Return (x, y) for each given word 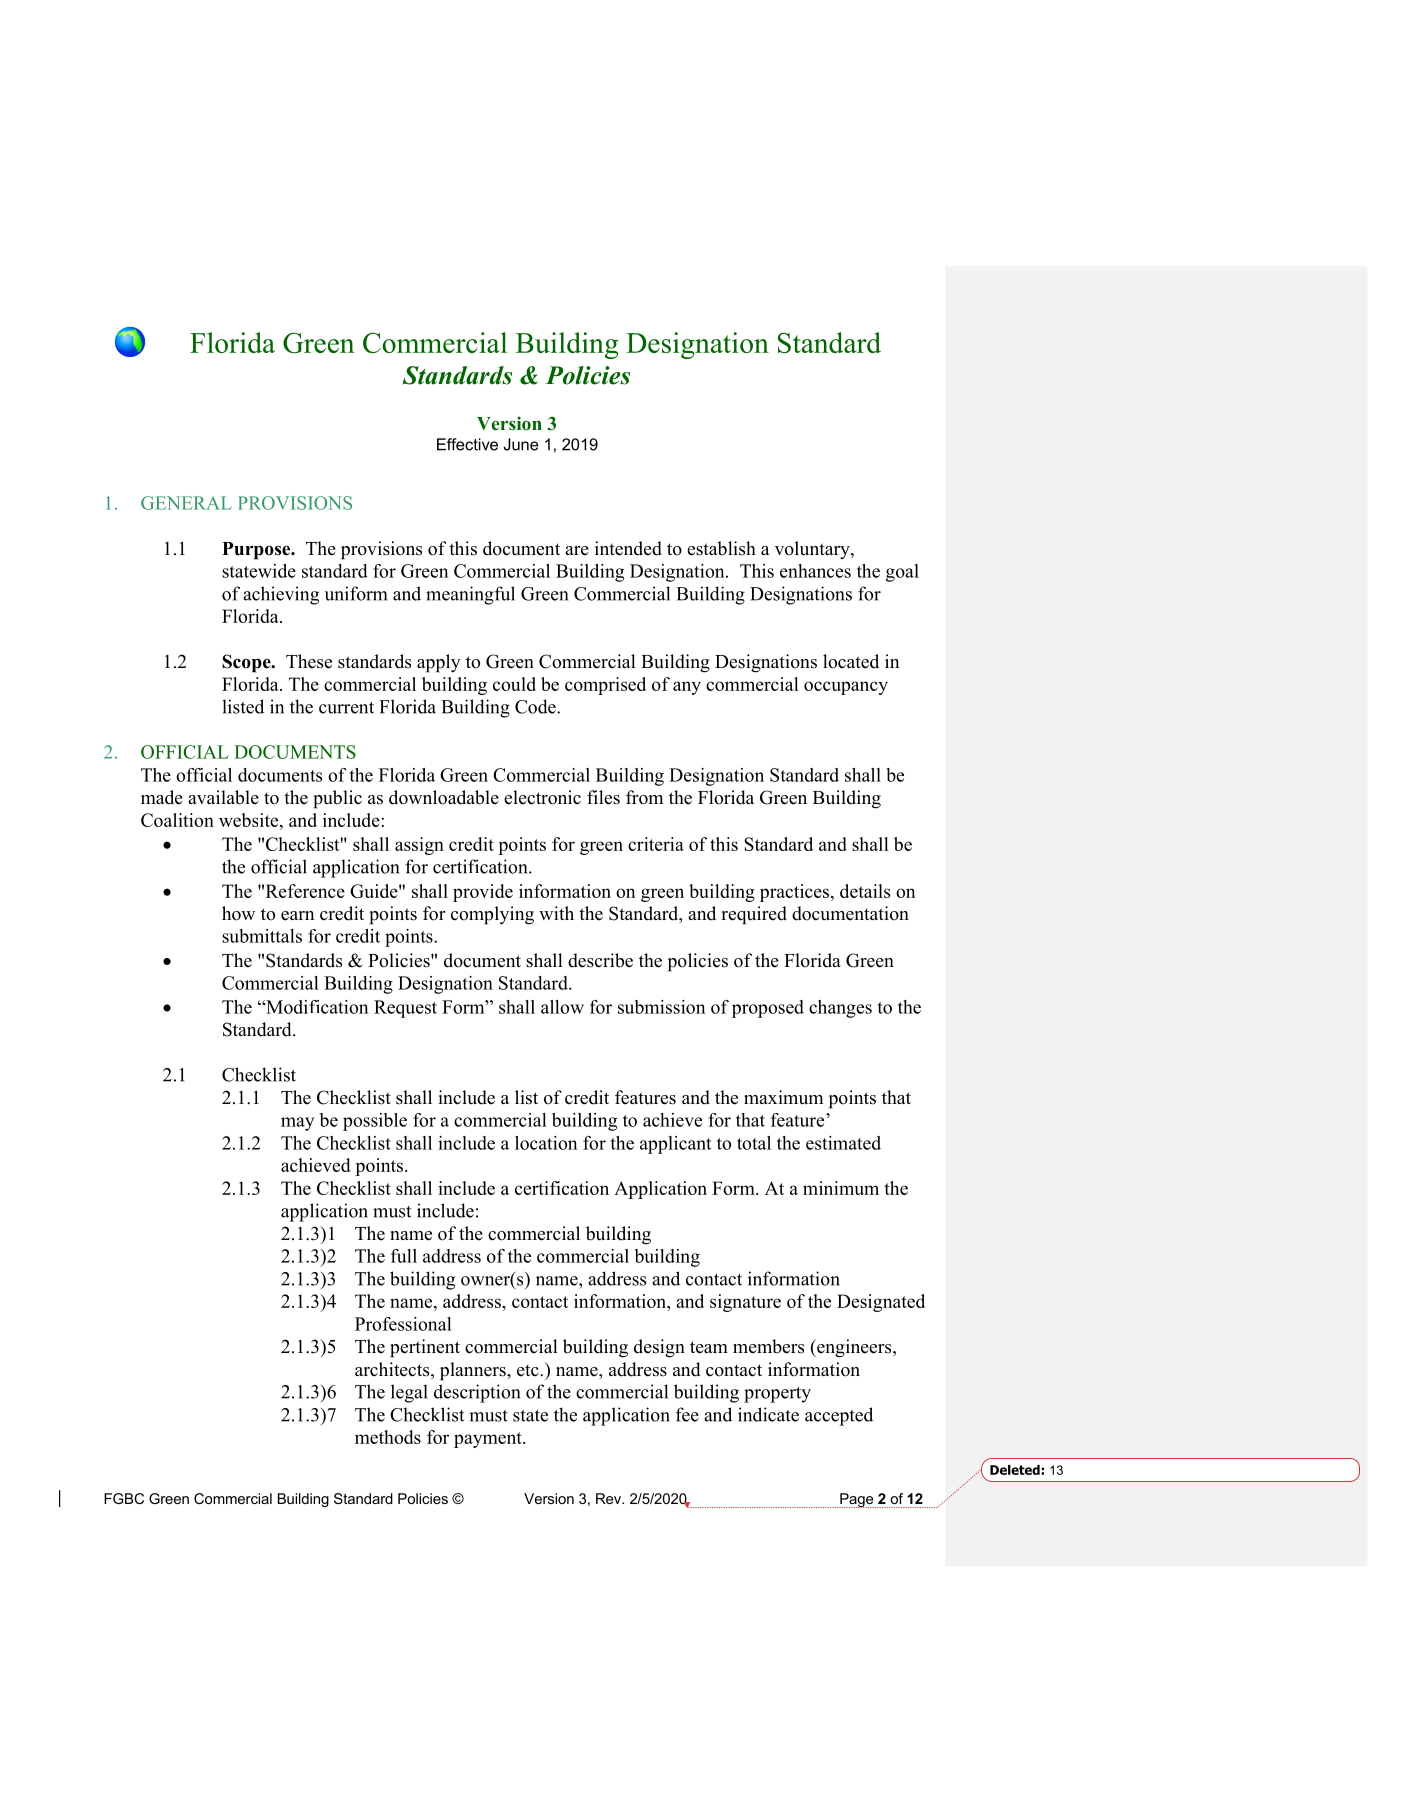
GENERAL (186, 503)
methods (388, 1437)
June (521, 444)
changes (840, 1009)
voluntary (813, 550)
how (238, 913)
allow (562, 1007)
